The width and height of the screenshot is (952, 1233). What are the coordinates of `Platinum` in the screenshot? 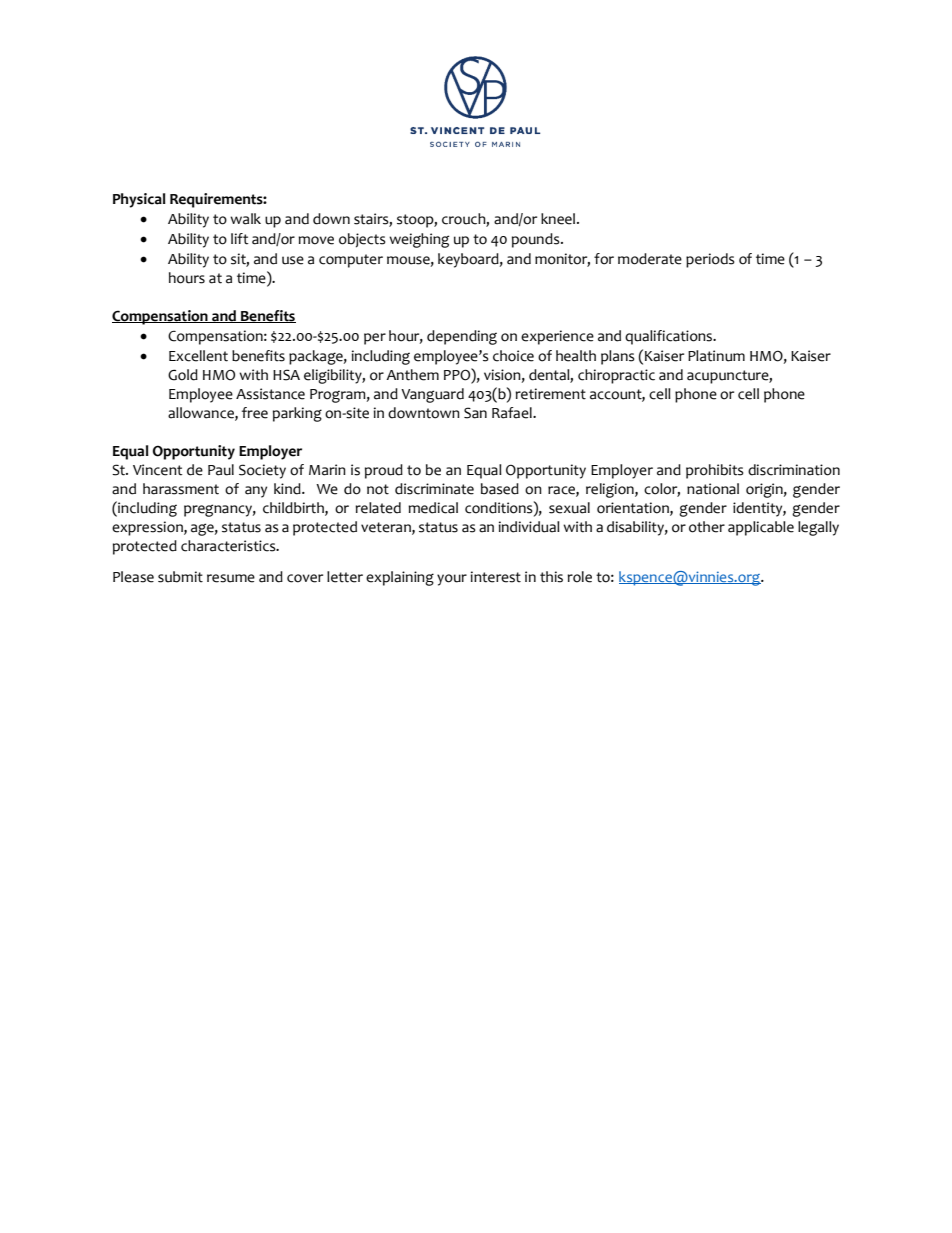 It's located at (716, 356).
